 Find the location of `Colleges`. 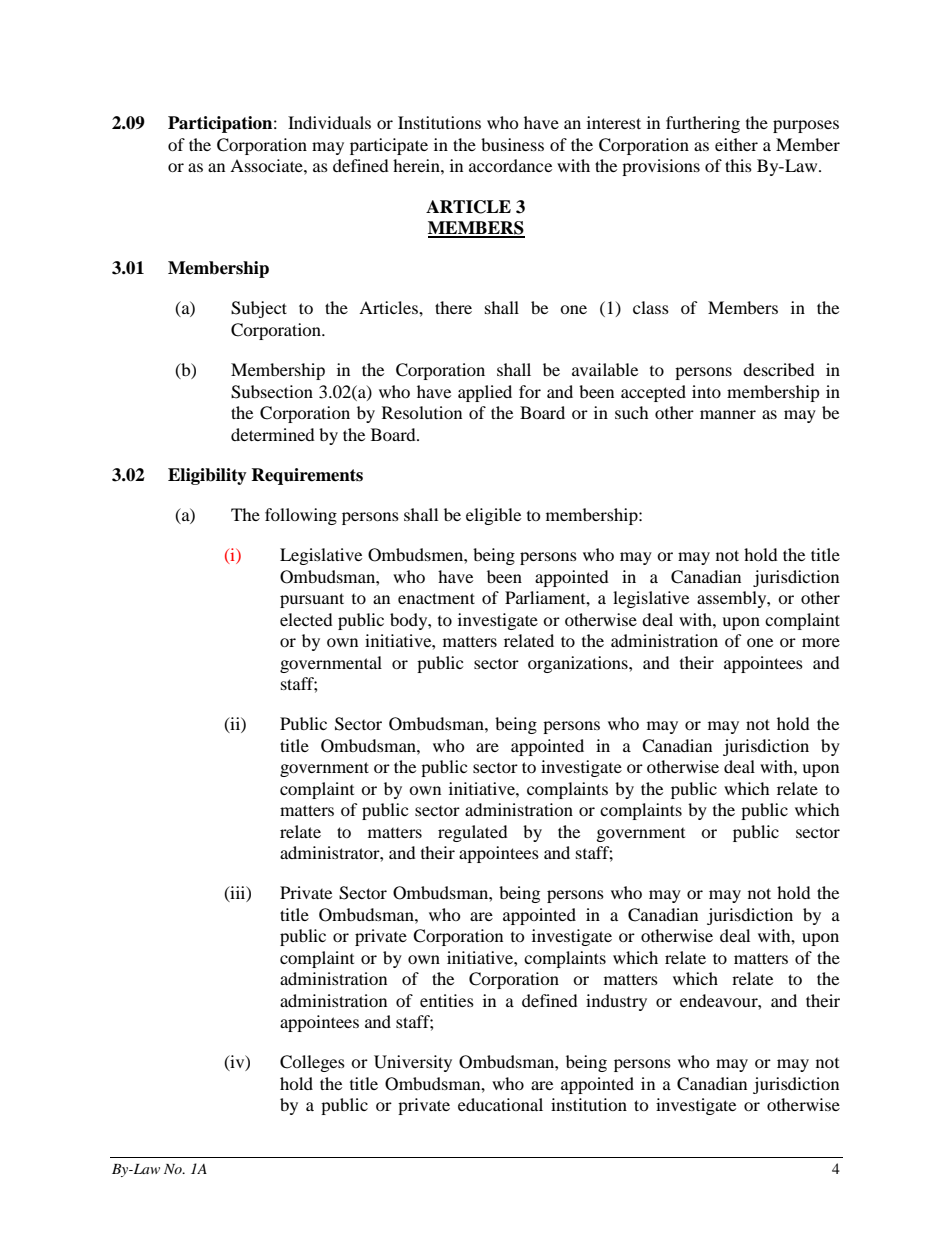

Colleges is located at coordinates (312, 1063).
